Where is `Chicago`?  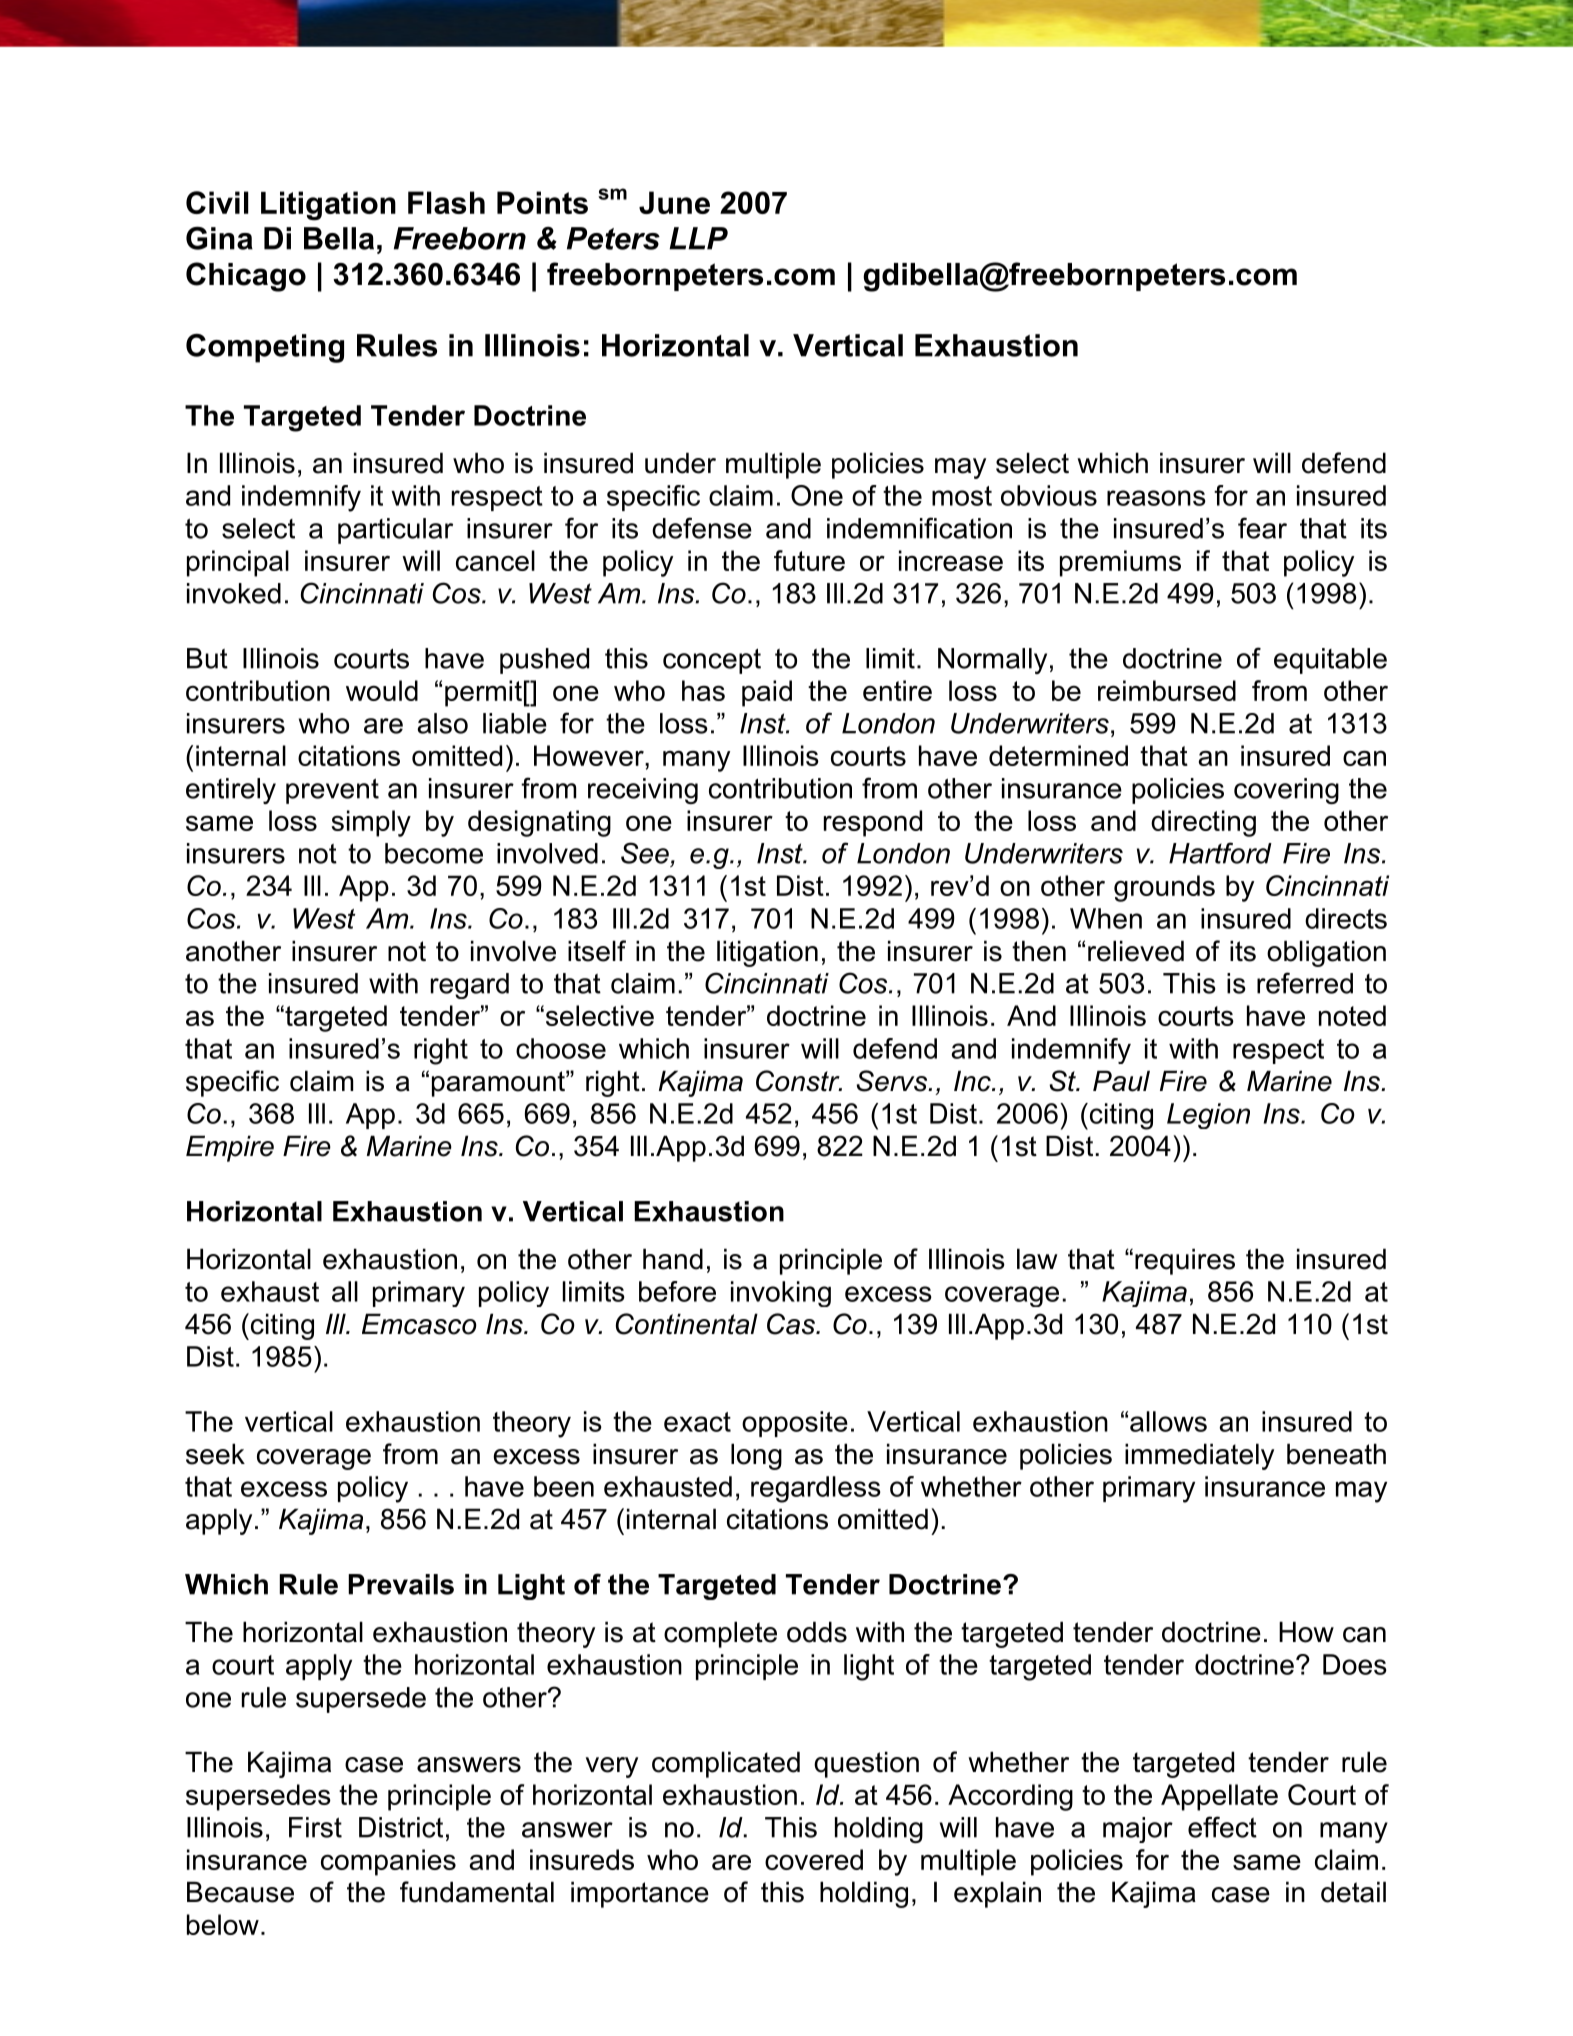 Chicago is located at coordinates (246, 277).
